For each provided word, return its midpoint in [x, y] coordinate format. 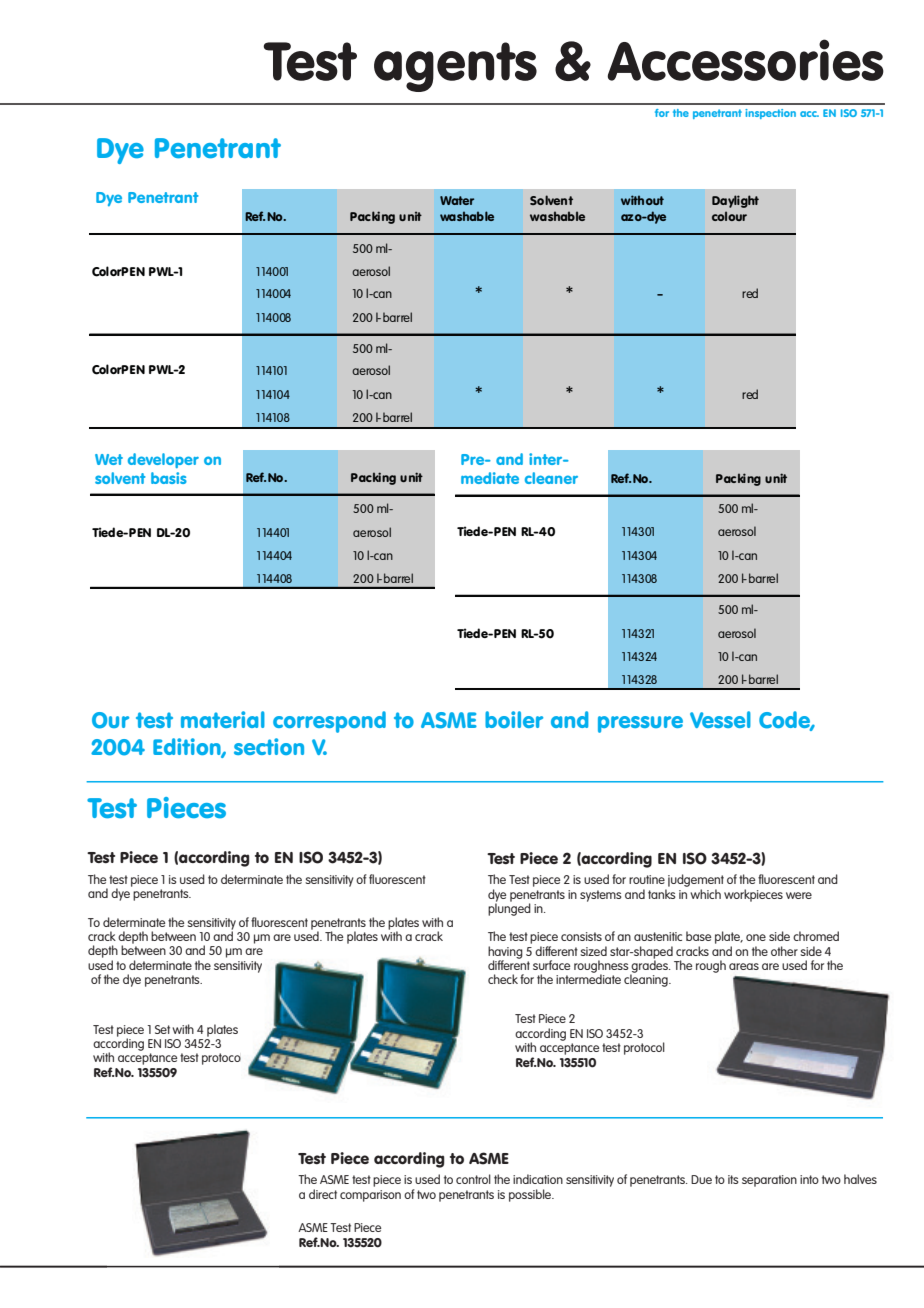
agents [455, 67]
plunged [509, 908]
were [799, 895]
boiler [514, 719]
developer [163, 460]
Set [162, 1029]
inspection [770, 114]
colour [729, 216]
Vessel [720, 719]
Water [457, 200]
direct [323, 1194]
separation [769, 1181]
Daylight [735, 201]
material [223, 719]
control [473, 1179]
